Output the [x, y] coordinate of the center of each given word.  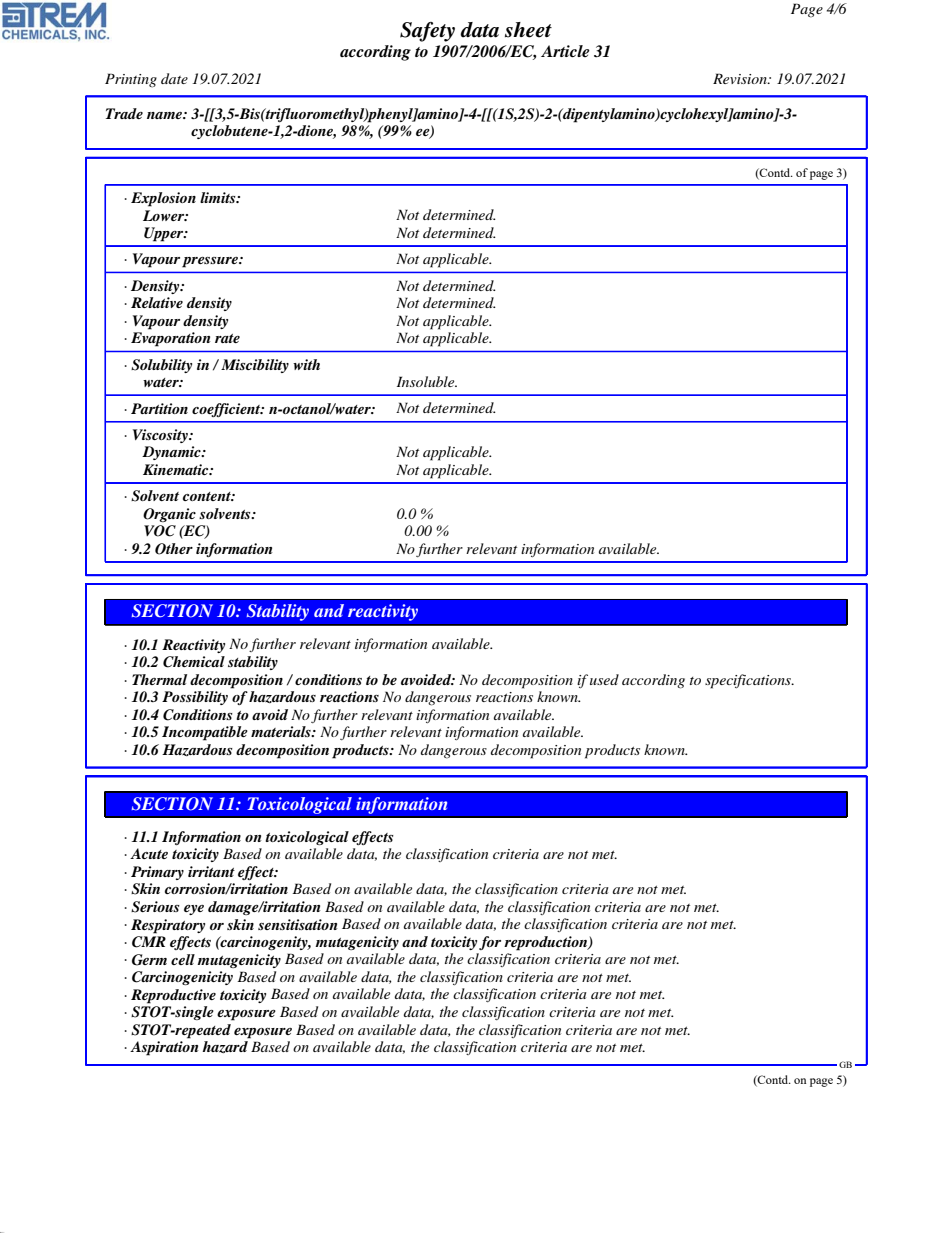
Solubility [161, 366]
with [306, 364]
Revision [741, 78]
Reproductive [173, 996]
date [174, 78]
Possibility [195, 698]
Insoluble [427, 381]
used [604, 679]
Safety [427, 32]
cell [183, 959]
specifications [749, 681]
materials [282, 731]
